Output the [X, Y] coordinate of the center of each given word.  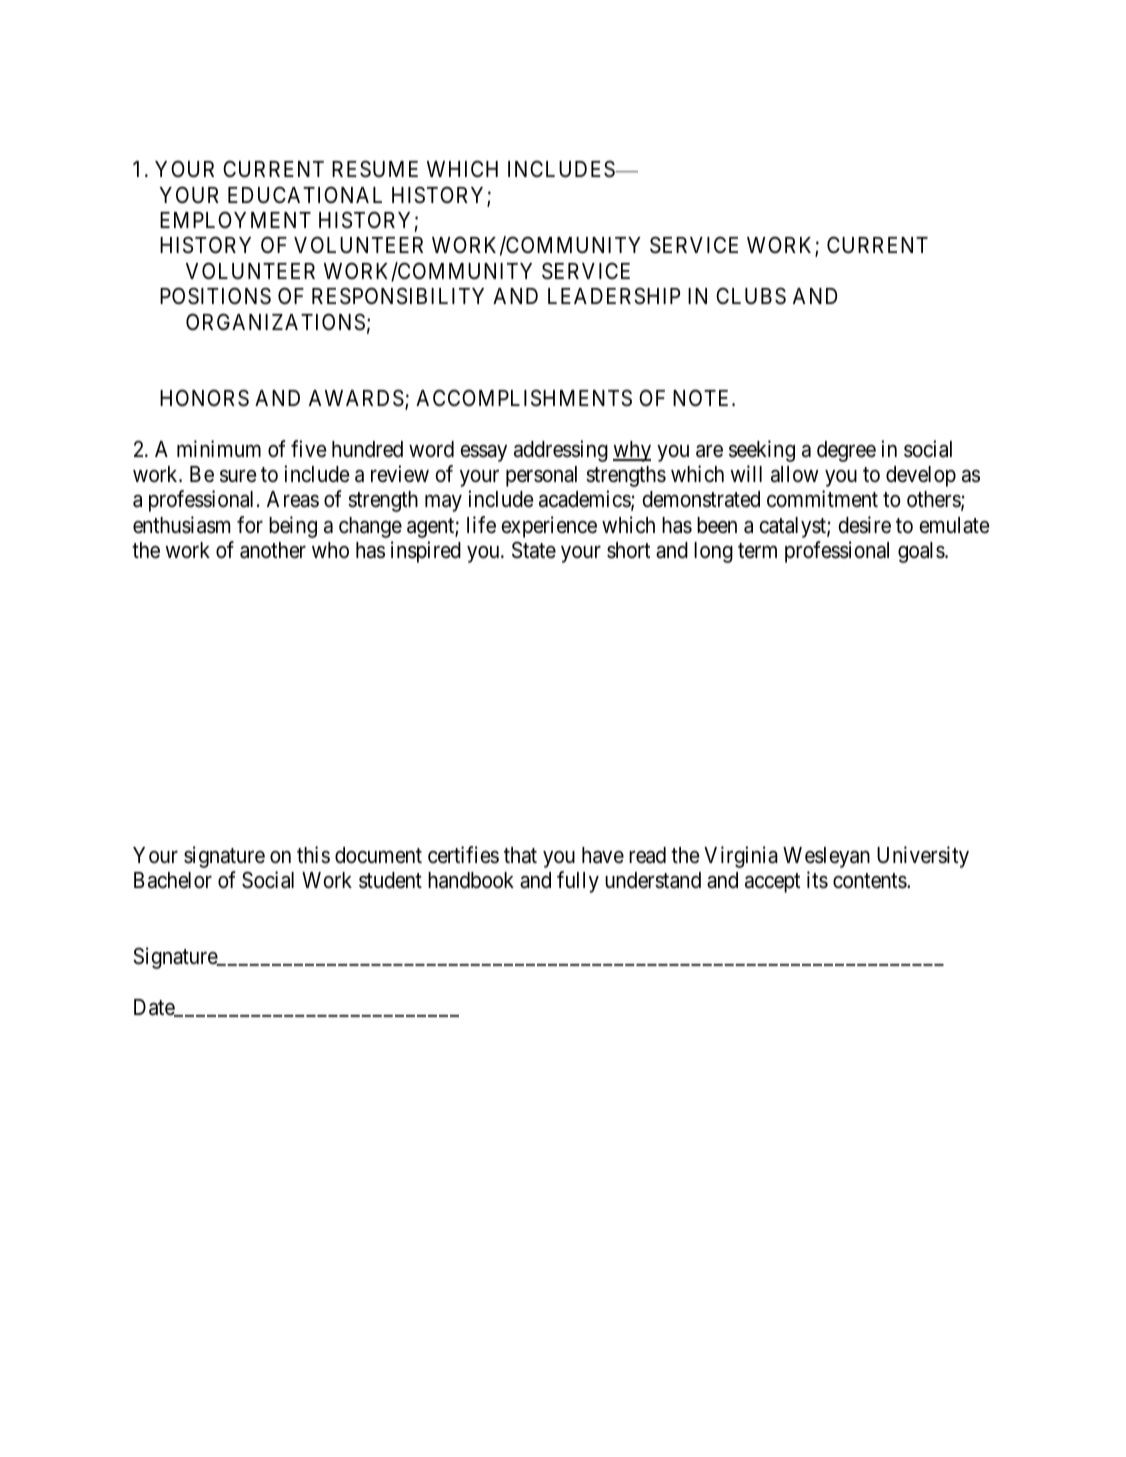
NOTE [703, 398]
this [313, 855]
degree [846, 451]
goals [922, 552]
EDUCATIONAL [305, 195]
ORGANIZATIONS [275, 322]
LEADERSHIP [614, 296]
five [309, 449]
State [534, 550]
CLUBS [751, 296]
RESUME [375, 169]
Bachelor [173, 880]
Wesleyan [826, 857]
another [273, 550]
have [603, 855]
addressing [561, 451]
